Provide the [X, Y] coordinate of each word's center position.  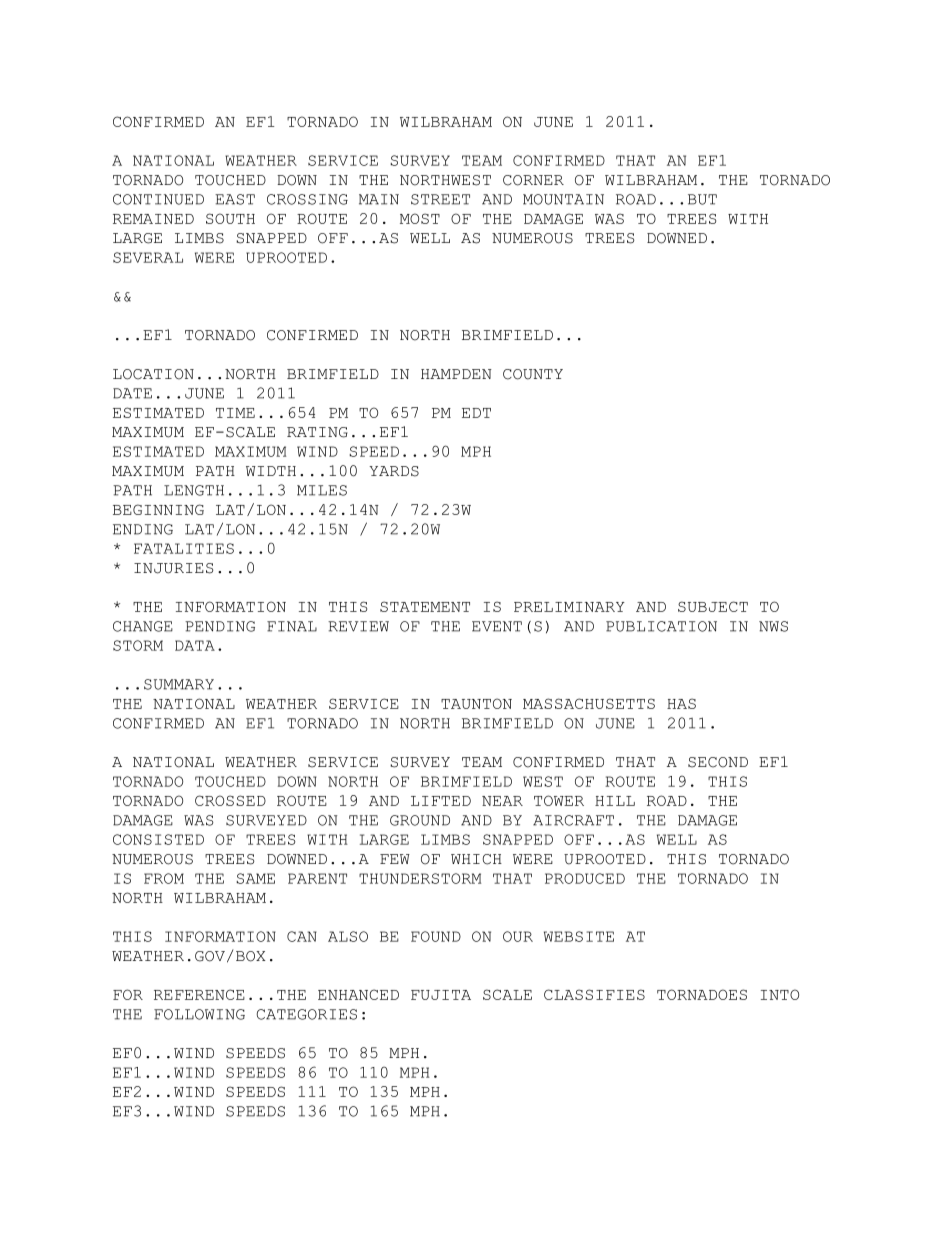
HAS [681, 703]
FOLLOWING [199, 1014]
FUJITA [441, 995]
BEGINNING [158, 509]
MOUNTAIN [563, 199]
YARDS [394, 471]
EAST [235, 199]
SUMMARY [179, 684]
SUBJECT [713, 606]
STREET [440, 199]
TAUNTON [476, 703]
